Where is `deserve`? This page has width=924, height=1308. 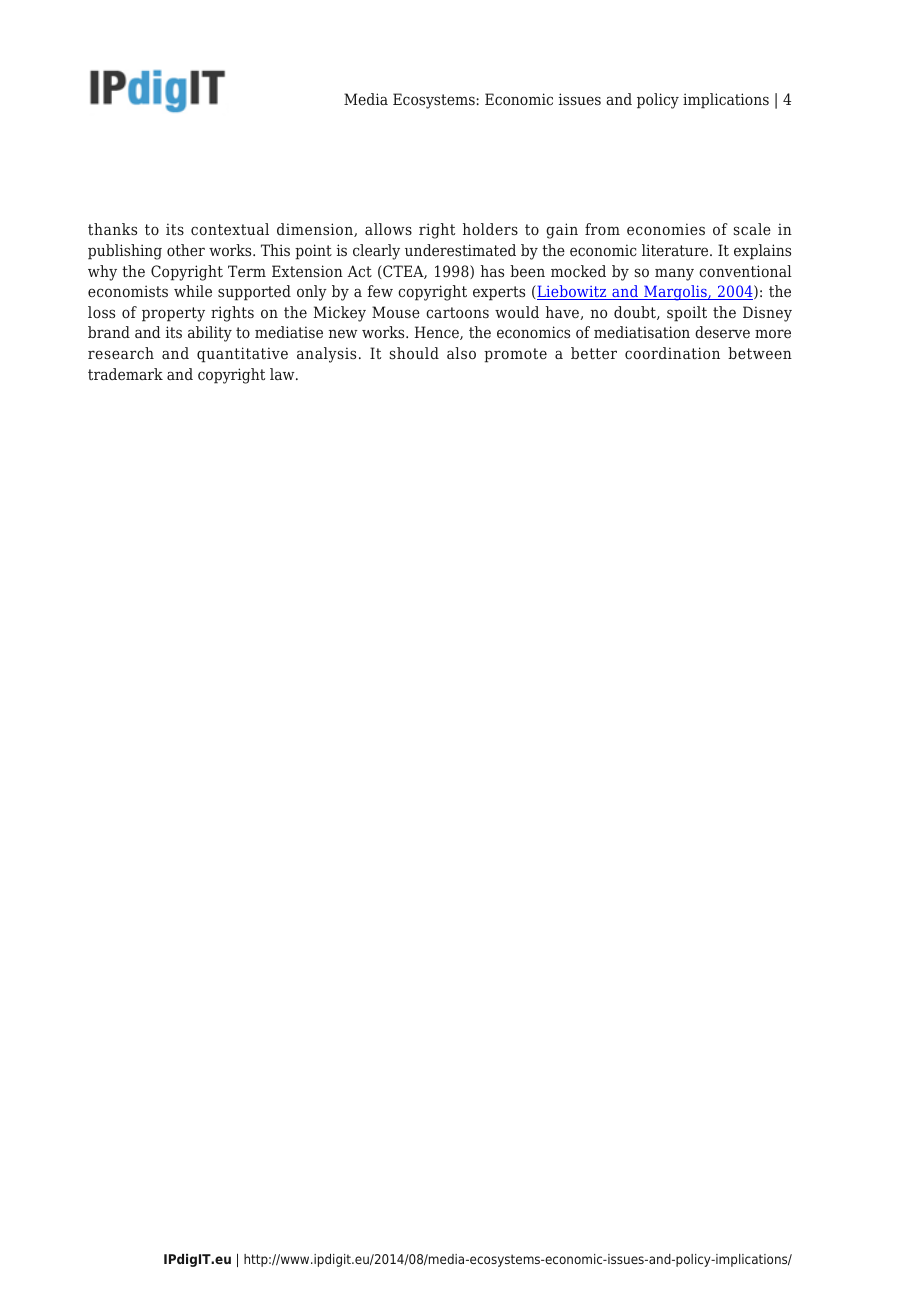 deserve is located at coordinates (722, 332).
